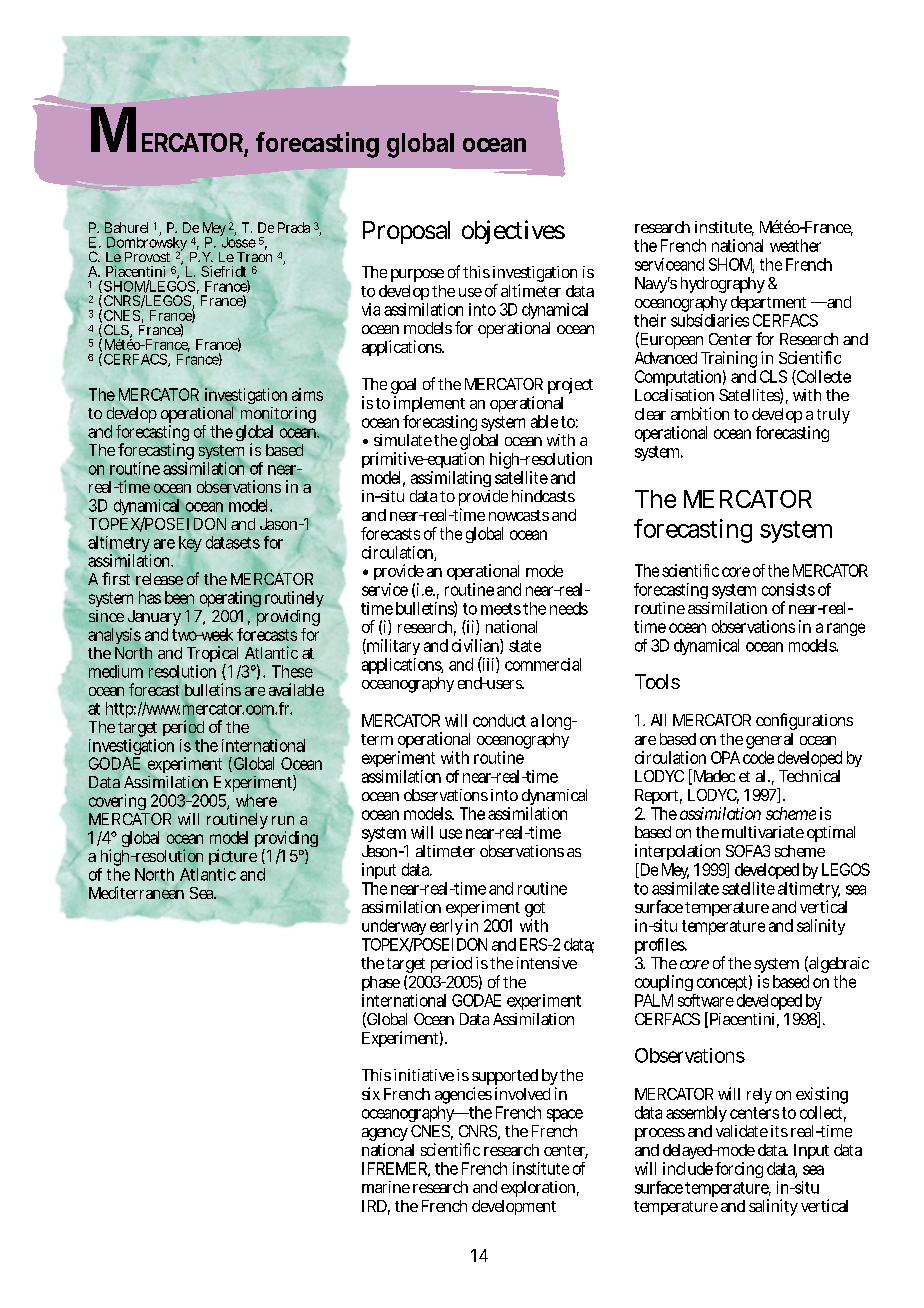 This screenshot has width=924, height=1308. I want to click on general, so click(769, 742).
